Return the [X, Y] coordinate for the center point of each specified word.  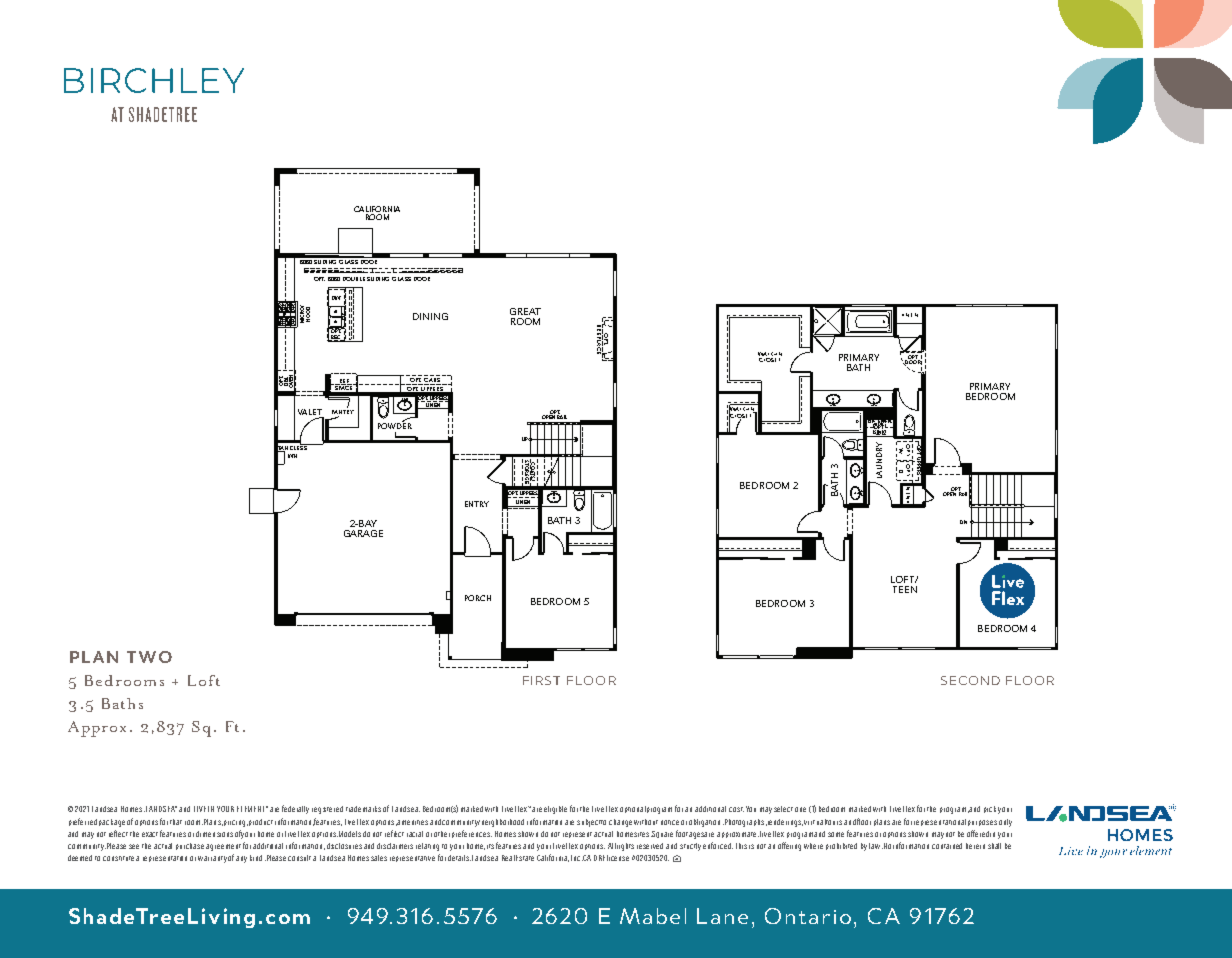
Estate [525, 858]
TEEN [905, 589]
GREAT [525, 311]
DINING [430, 316]
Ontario [808, 916]
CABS [432, 380]
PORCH [478, 598]
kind [256, 858]
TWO [149, 657]
